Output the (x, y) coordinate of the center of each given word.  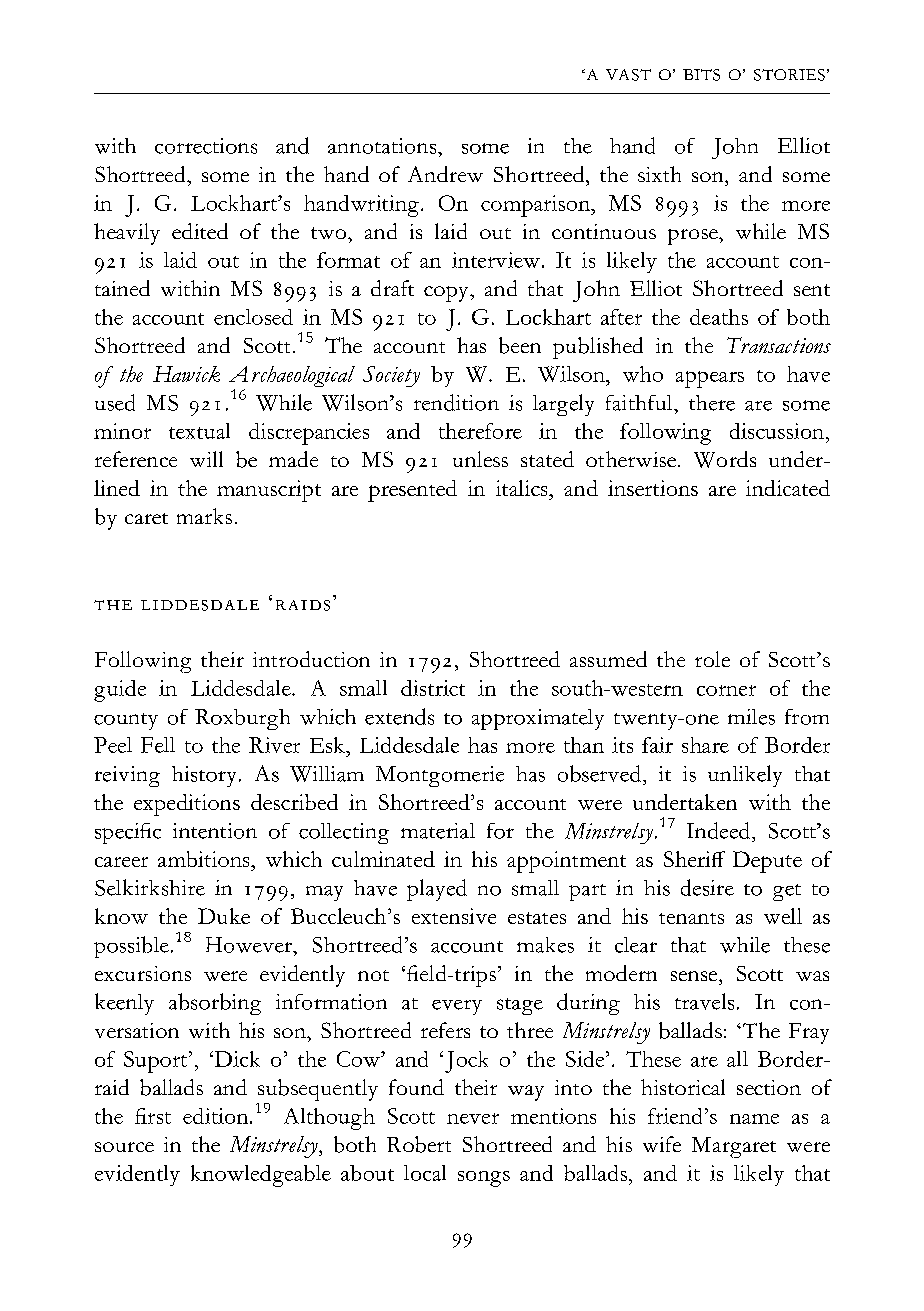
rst (158, 1118)
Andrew (445, 174)
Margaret (734, 1147)
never (473, 1118)
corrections (206, 146)
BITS (701, 75)
